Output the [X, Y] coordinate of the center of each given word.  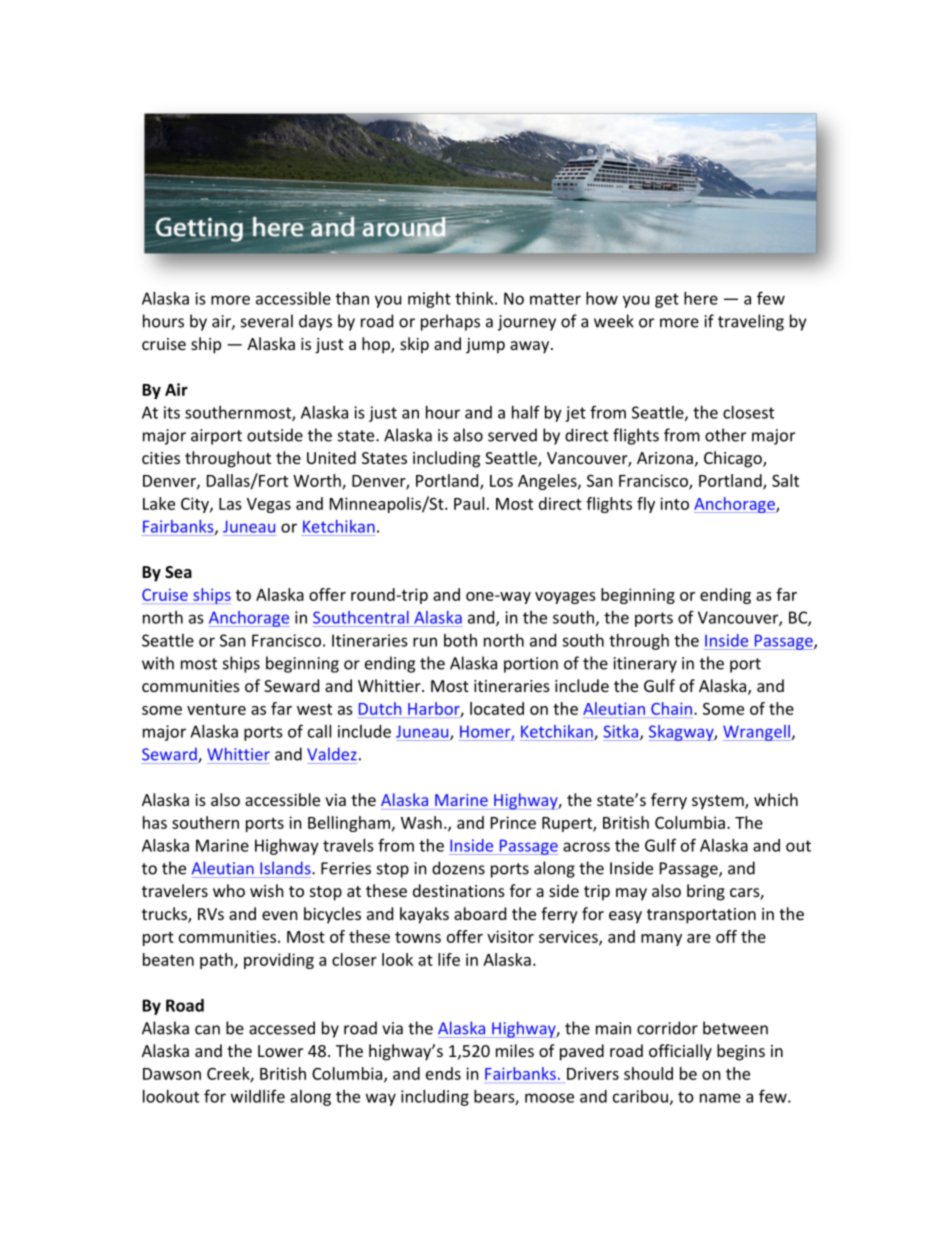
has [155, 822]
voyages [565, 598]
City [196, 505]
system [719, 802]
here [701, 298]
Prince [513, 822]
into [674, 503]
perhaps [450, 322]
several [267, 321]
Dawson [172, 1074]
